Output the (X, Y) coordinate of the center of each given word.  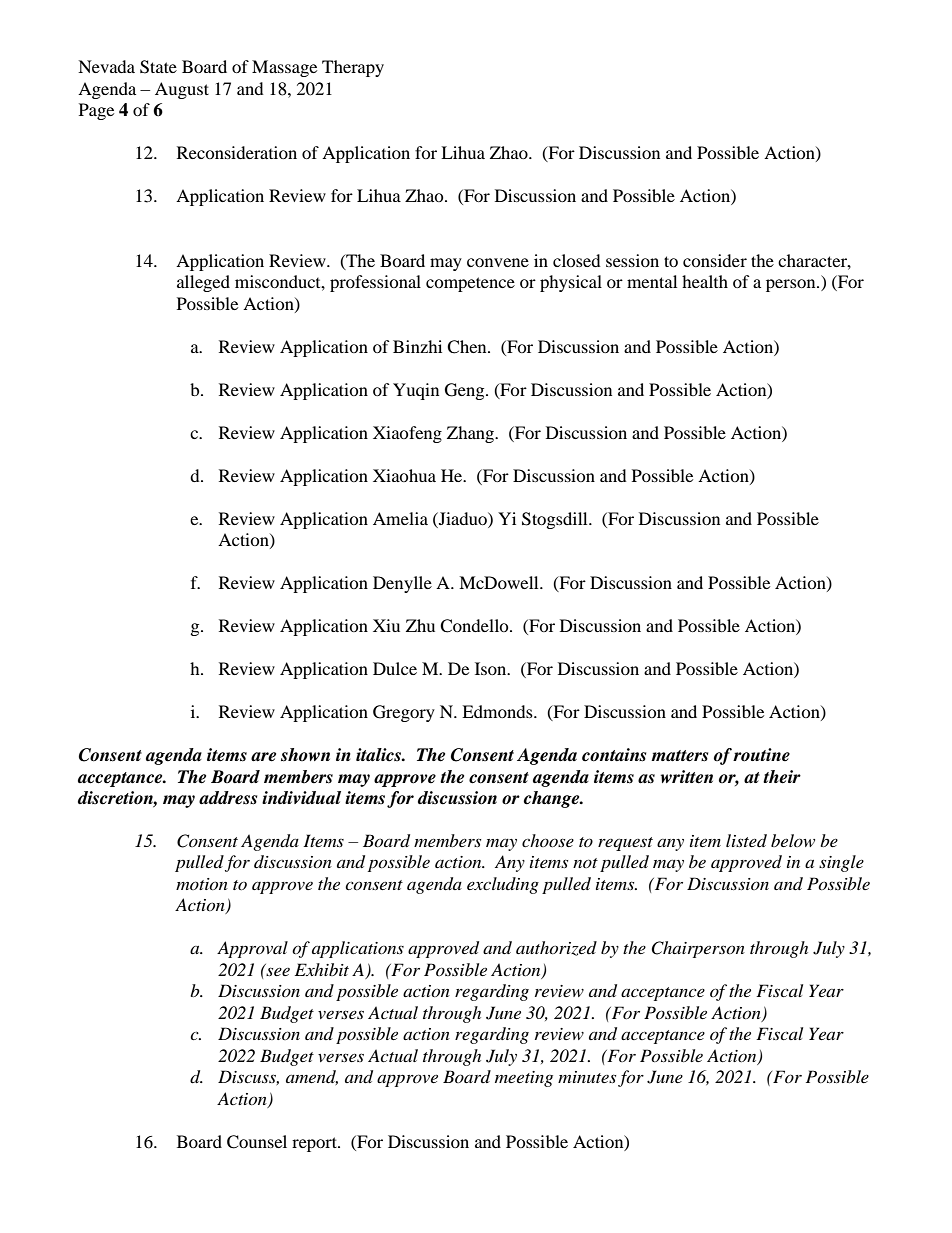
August (182, 90)
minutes (587, 1077)
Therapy (353, 68)
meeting (524, 1079)
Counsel (257, 1142)
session (632, 260)
